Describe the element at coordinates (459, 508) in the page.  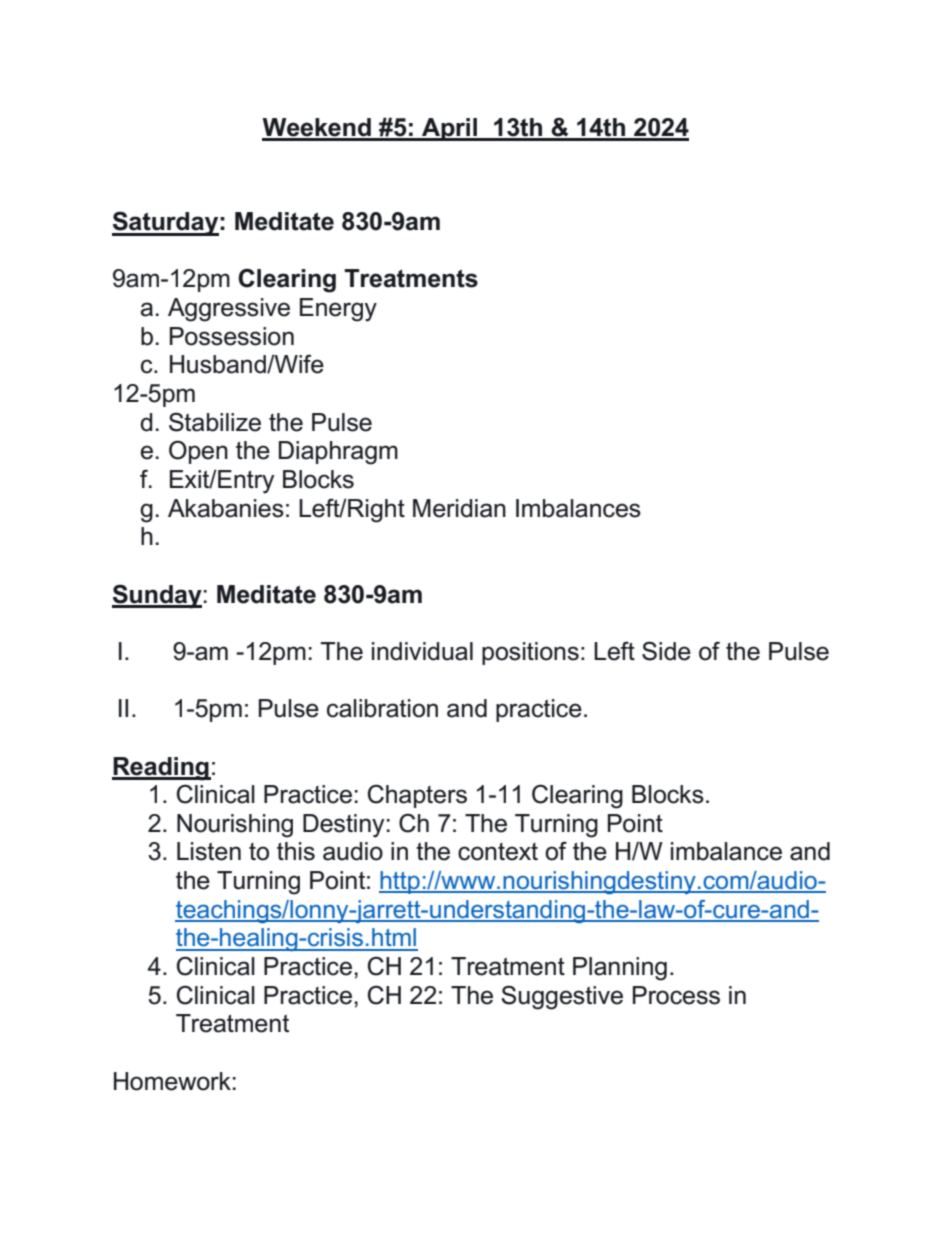
I see `Meridian` at that location.
